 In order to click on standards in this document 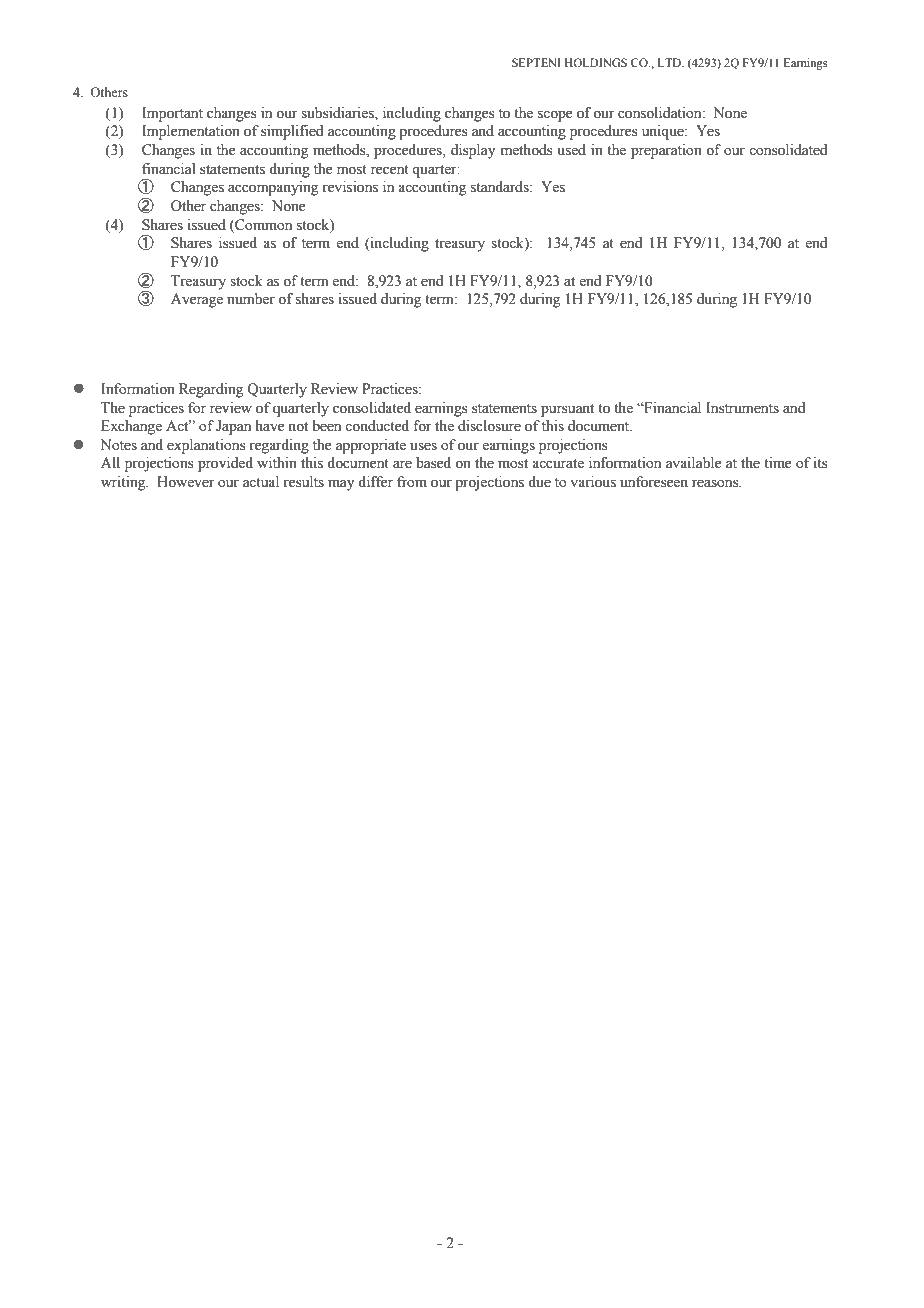, I will do `click(501, 187)`.
